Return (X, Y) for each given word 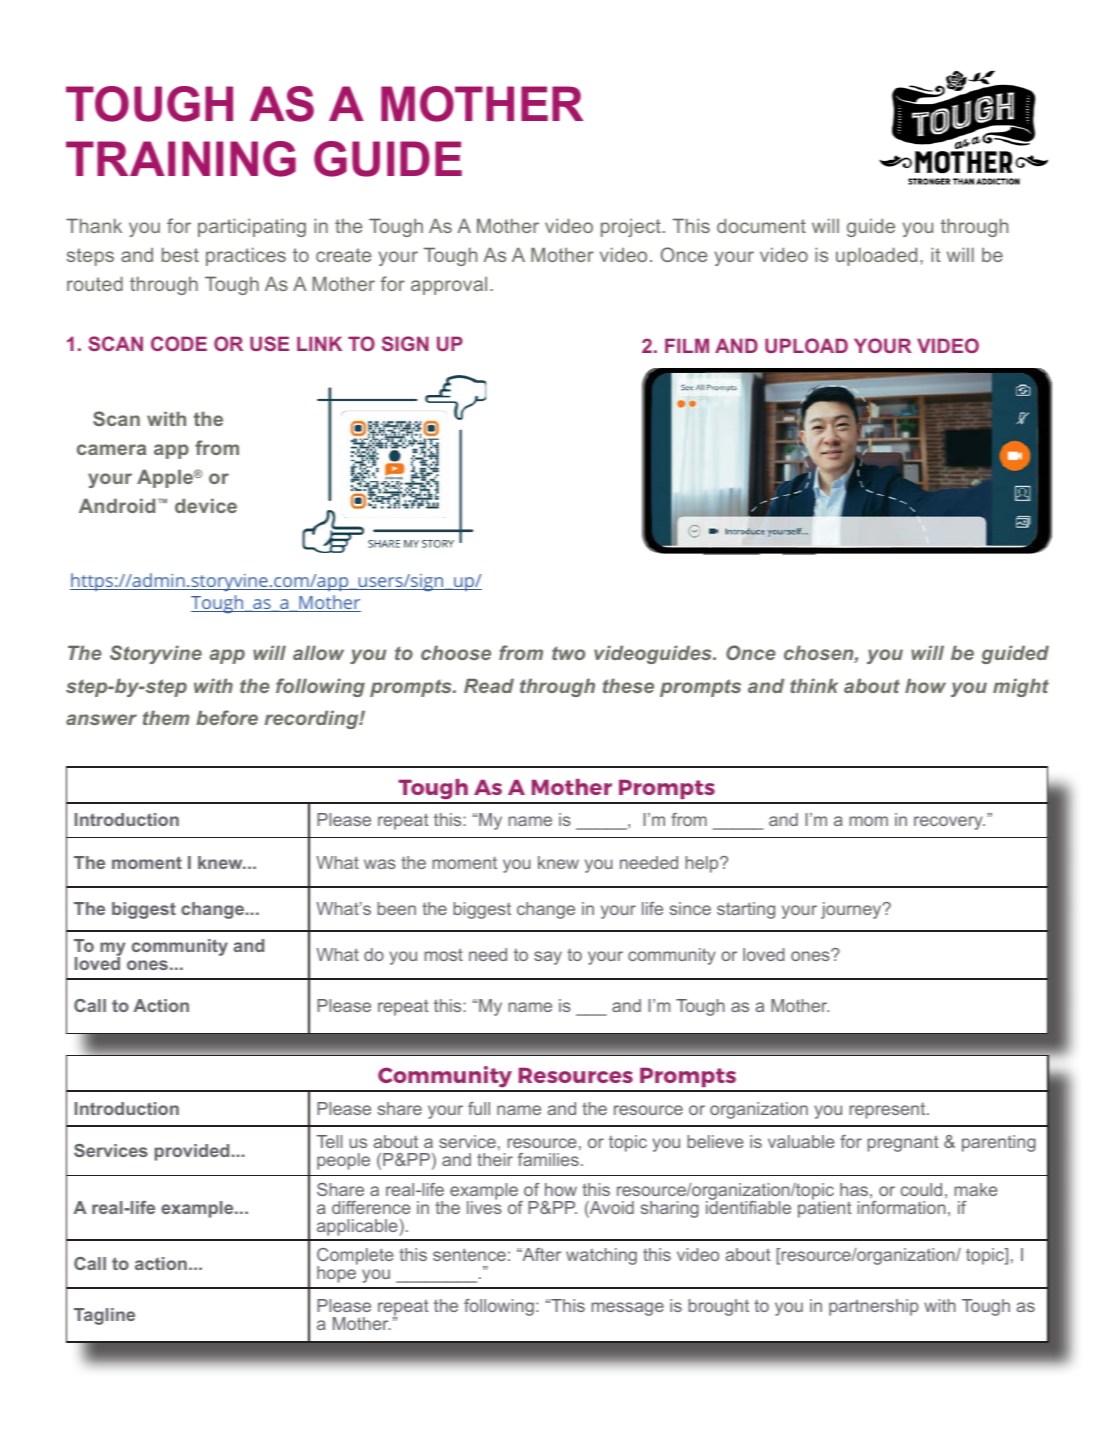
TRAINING (181, 159)
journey (852, 910)
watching (601, 1256)
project (631, 227)
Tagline (104, 1316)
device (206, 505)
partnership (874, 1307)
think (814, 685)
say (548, 958)
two (568, 653)
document (761, 225)
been (396, 908)
